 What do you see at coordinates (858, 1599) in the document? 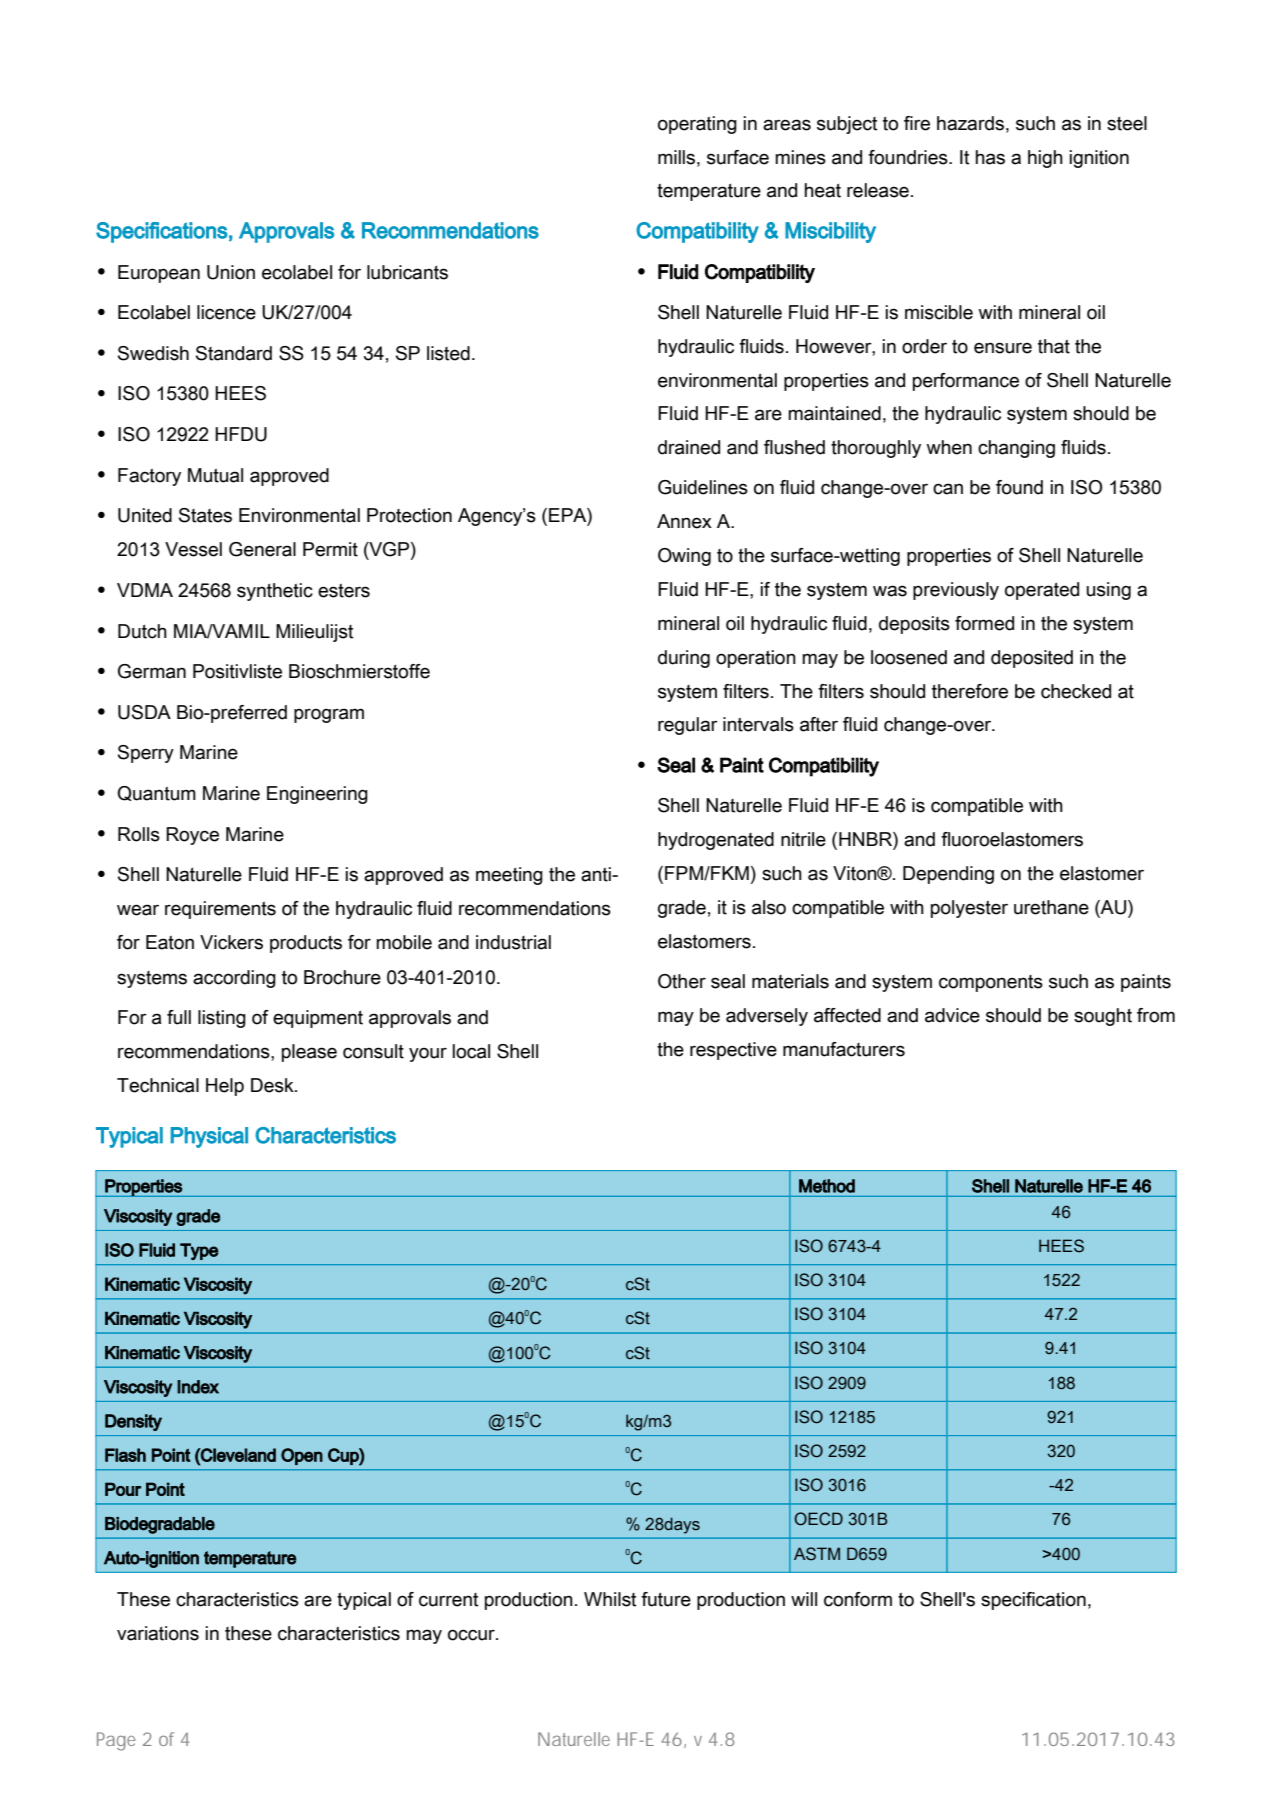
I see `conform` at bounding box center [858, 1599].
